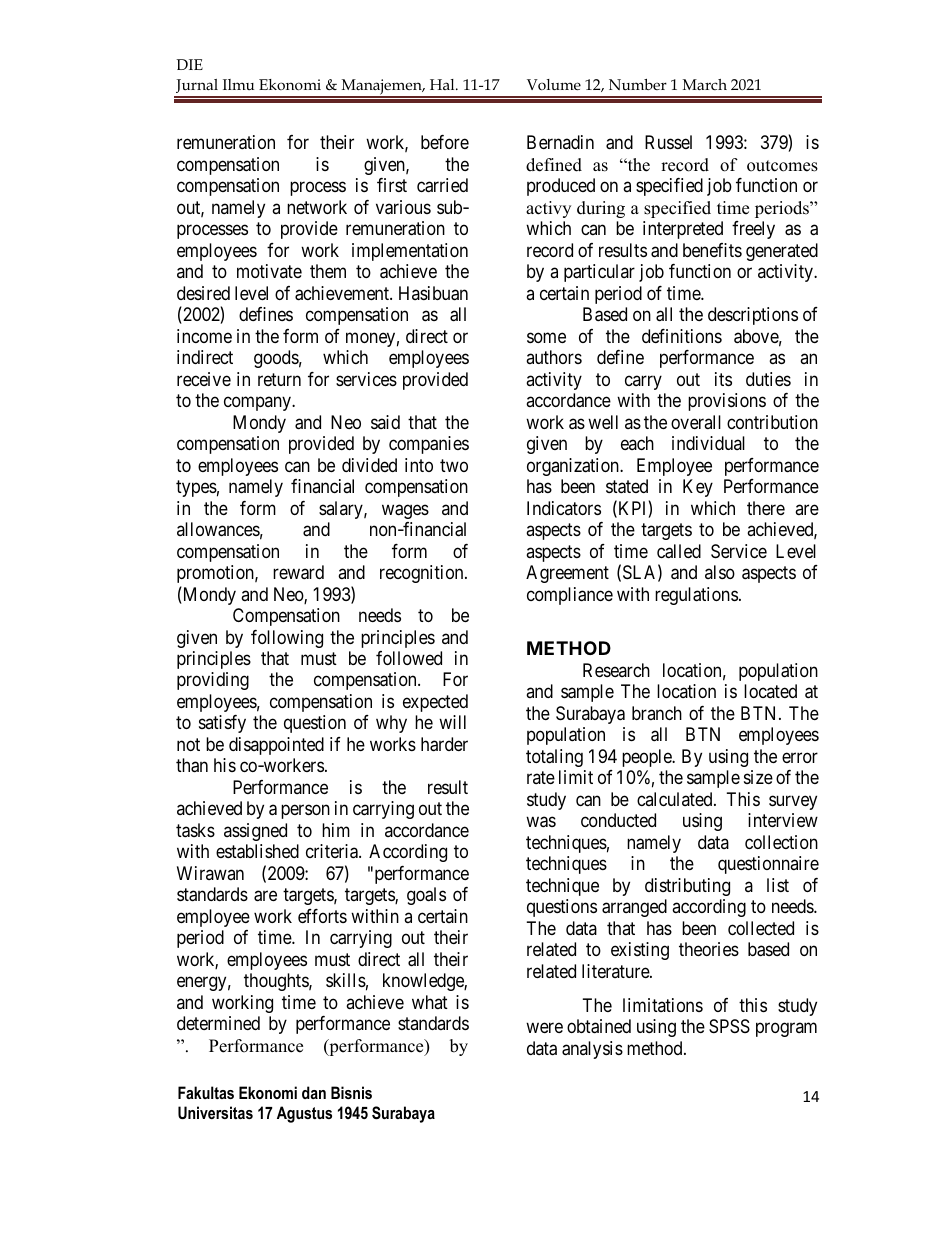 The image size is (952, 1233). What do you see at coordinates (443, 84) in the document?
I see `Hal` at bounding box center [443, 84].
